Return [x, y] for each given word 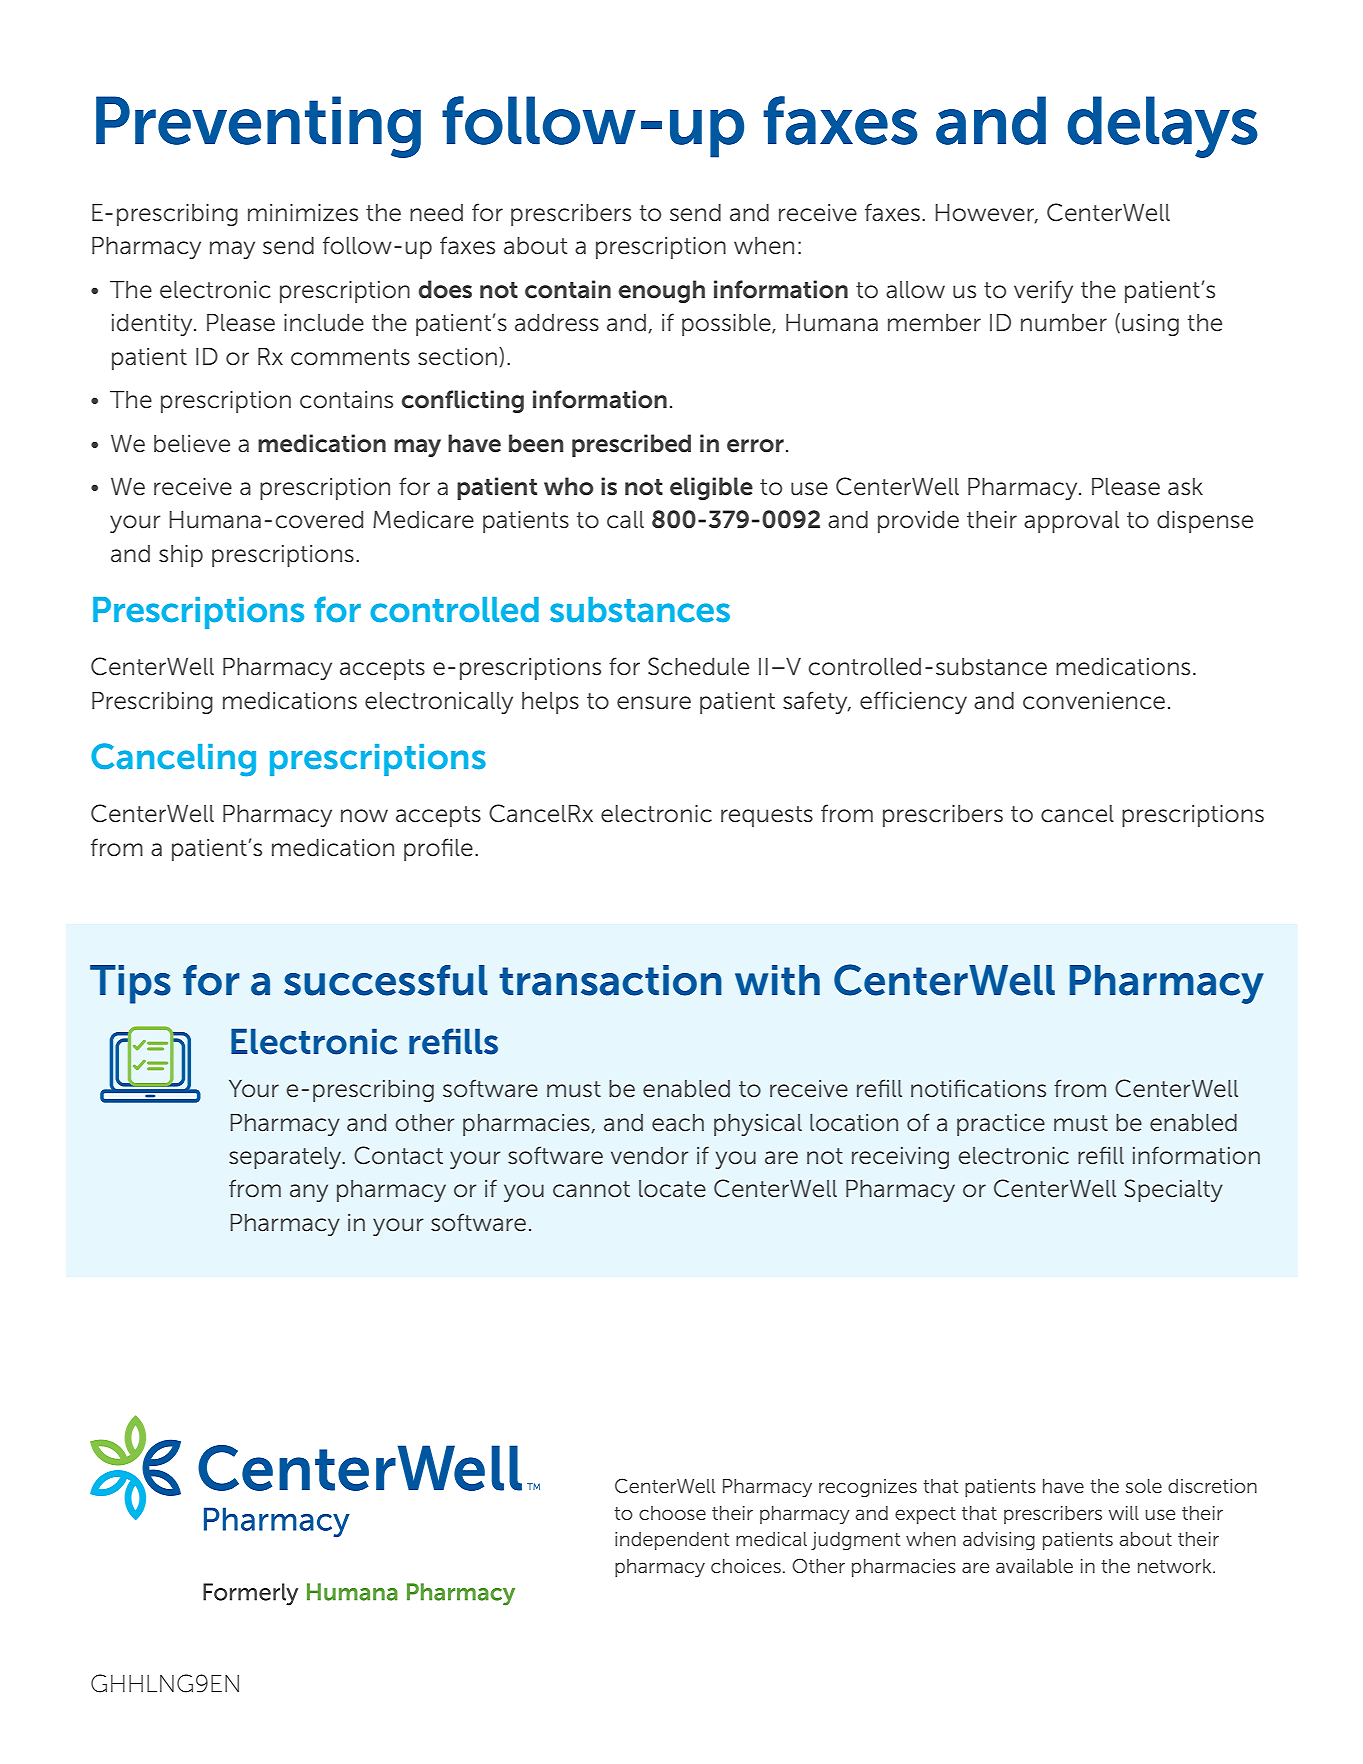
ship [181, 556]
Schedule [698, 666]
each [678, 1123]
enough [662, 291]
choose [672, 1513]
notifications [978, 1088]
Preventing [258, 127]
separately [286, 1158]
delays [1162, 127]
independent [672, 1541]
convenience [1094, 701]
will [1124, 1513]
